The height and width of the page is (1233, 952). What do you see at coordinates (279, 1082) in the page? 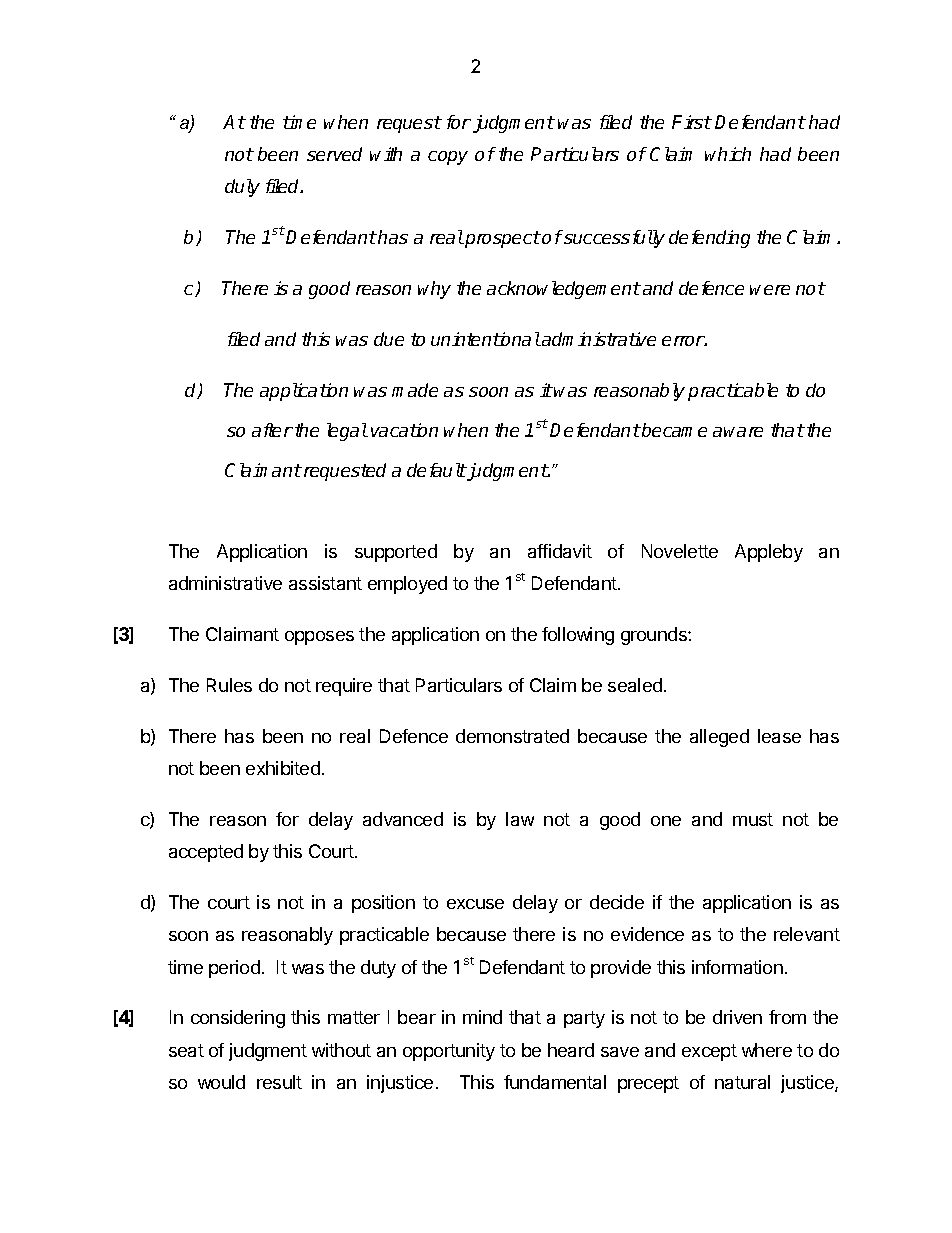
I see `result` at bounding box center [279, 1082].
